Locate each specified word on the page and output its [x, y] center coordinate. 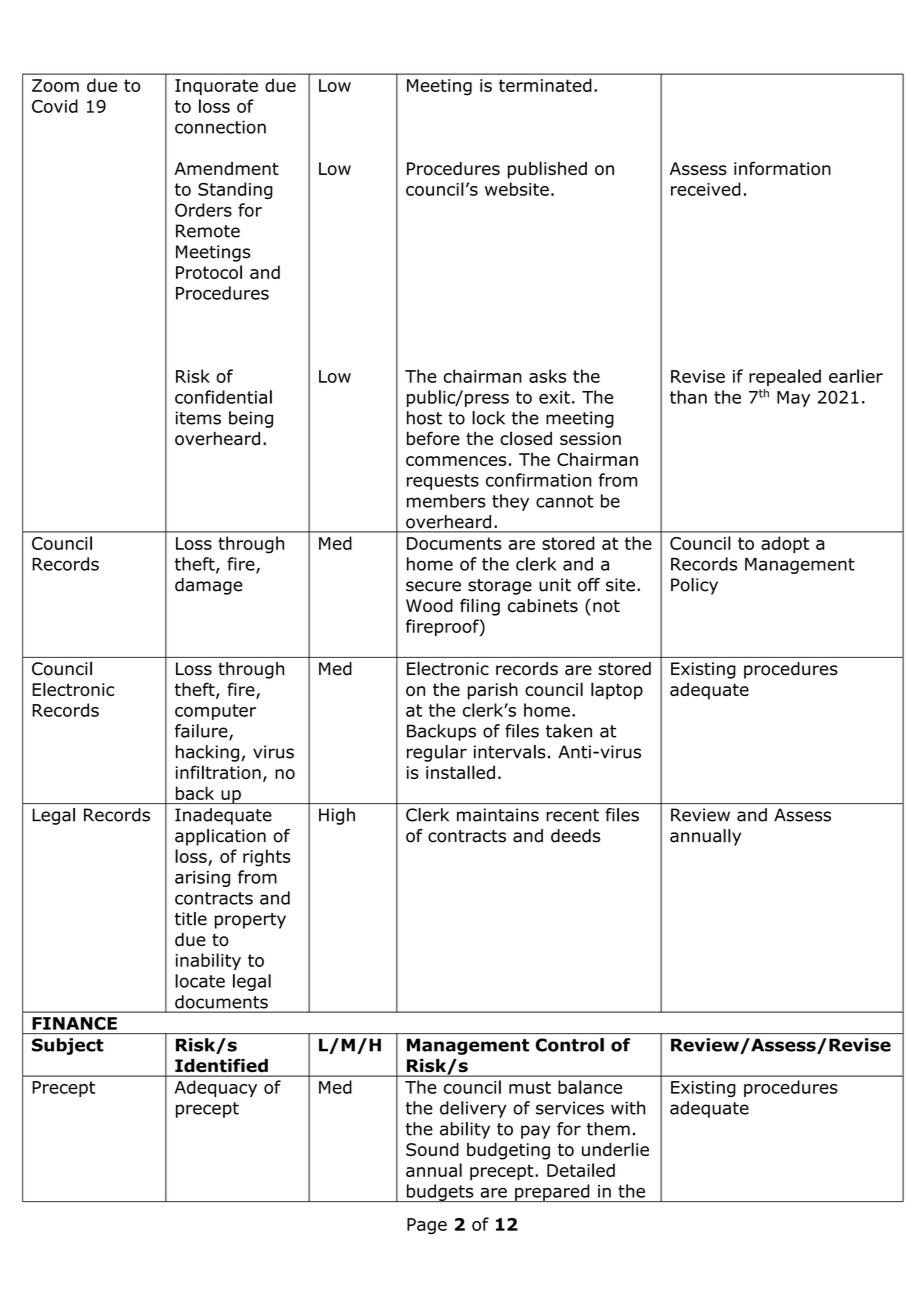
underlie [615, 1149]
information [782, 168]
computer [215, 712]
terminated [545, 85]
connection [220, 127]
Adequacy [216, 1088]
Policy [694, 586]
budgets [440, 1193]
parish [493, 691]
